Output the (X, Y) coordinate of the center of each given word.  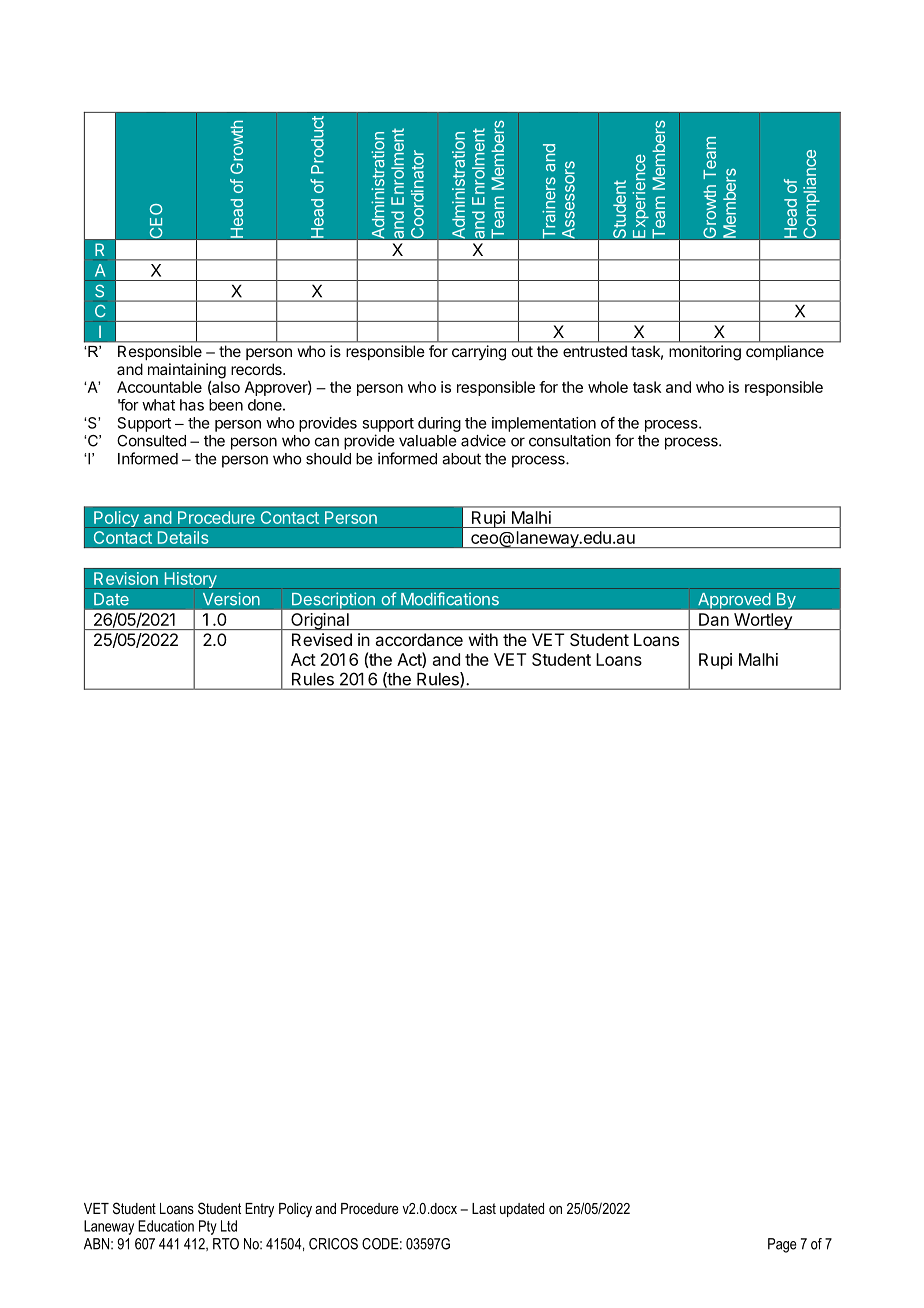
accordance (419, 639)
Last (484, 1208)
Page (782, 1245)
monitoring (705, 352)
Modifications (450, 599)
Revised (322, 639)
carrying (479, 353)
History (190, 580)
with (483, 639)
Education (166, 1226)
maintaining (187, 372)
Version (231, 599)
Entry (259, 1210)
